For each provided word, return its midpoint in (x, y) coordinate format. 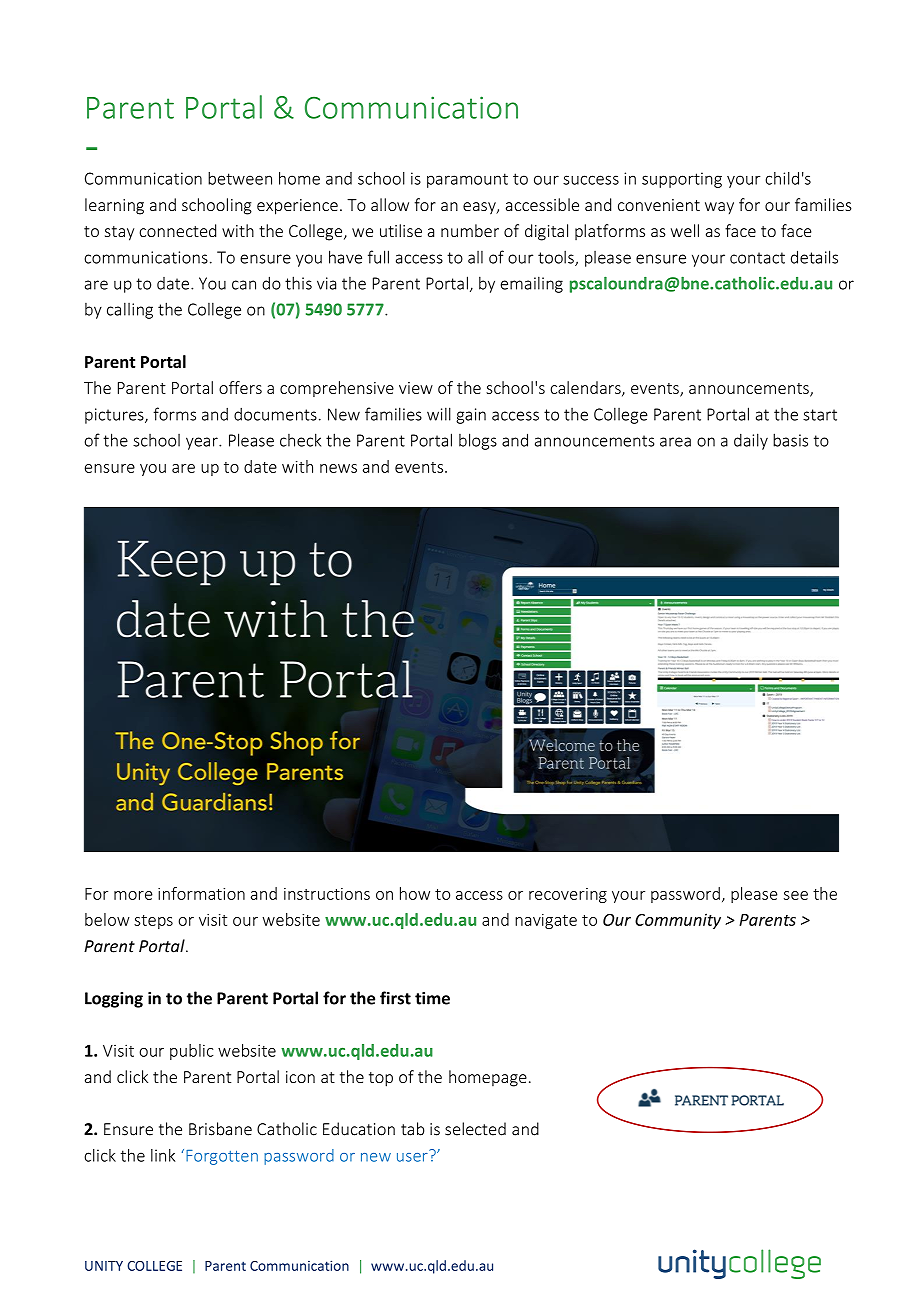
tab (412, 1129)
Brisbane (220, 1129)
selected (475, 1129)
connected (177, 230)
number (470, 230)
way (719, 208)
